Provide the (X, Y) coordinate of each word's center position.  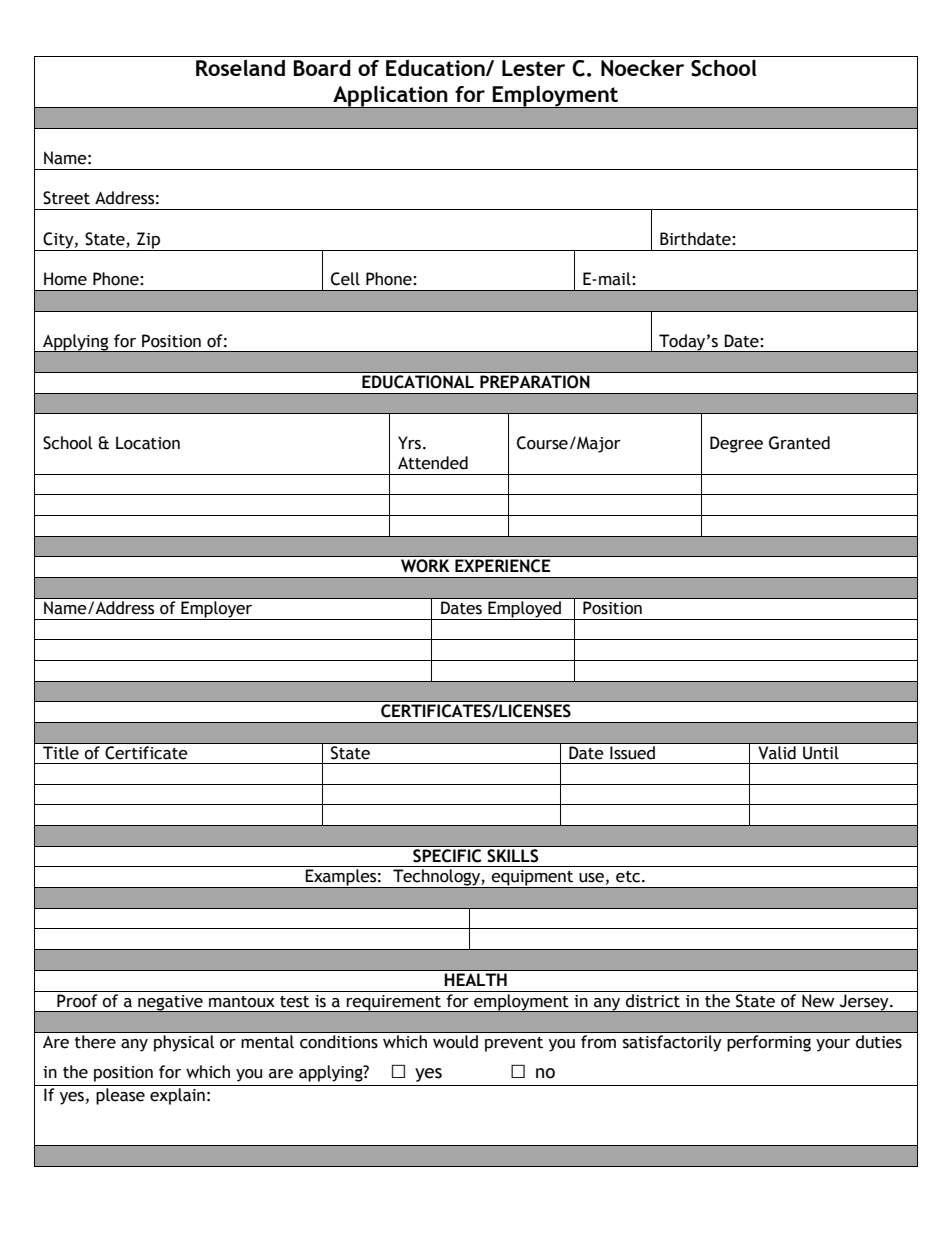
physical (184, 1043)
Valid (777, 751)
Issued (632, 751)
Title (61, 751)
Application (390, 97)
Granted (799, 443)
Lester (533, 68)
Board (322, 67)
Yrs (409, 443)
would (455, 1041)
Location (148, 443)
